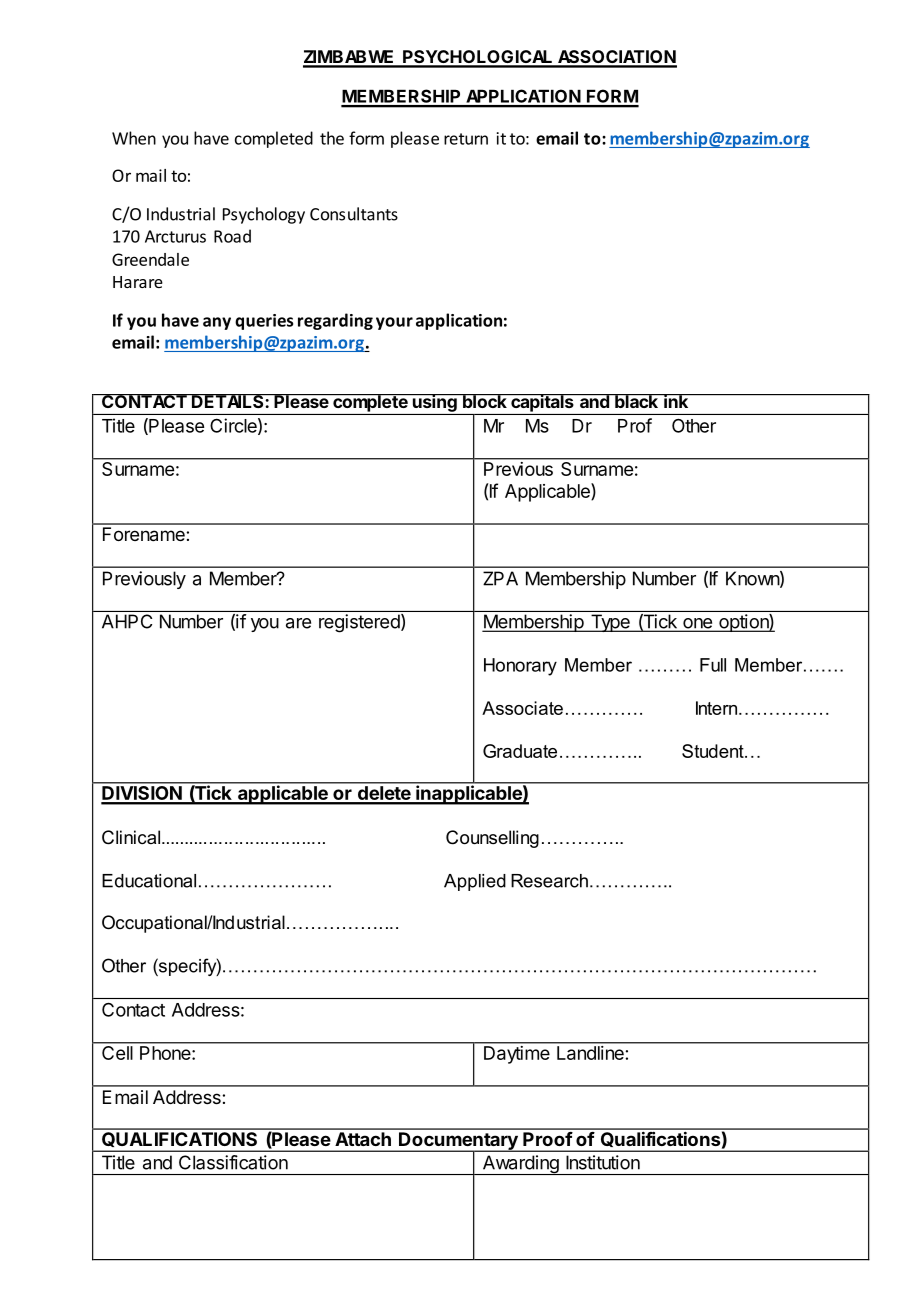  Describe the element at coordinates (635, 425) in the screenshot. I see `Prof` at that location.
